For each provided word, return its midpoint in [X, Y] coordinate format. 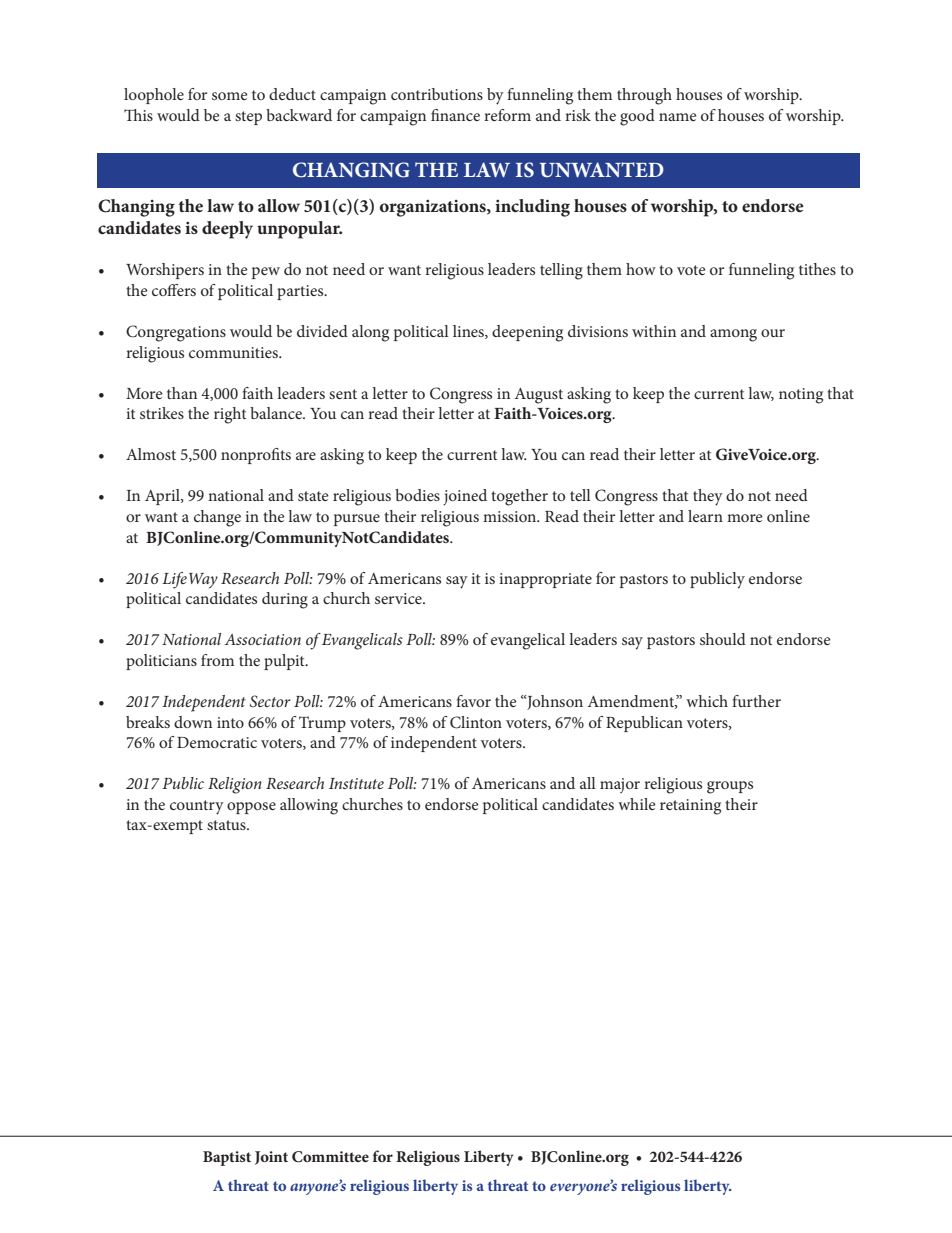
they [708, 497]
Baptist [227, 1158]
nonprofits [256, 456]
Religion [235, 785]
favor [473, 701]
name [678, 117]
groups [730, 787]
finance [455, 115]
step [248, 118]
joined [465, 497]
